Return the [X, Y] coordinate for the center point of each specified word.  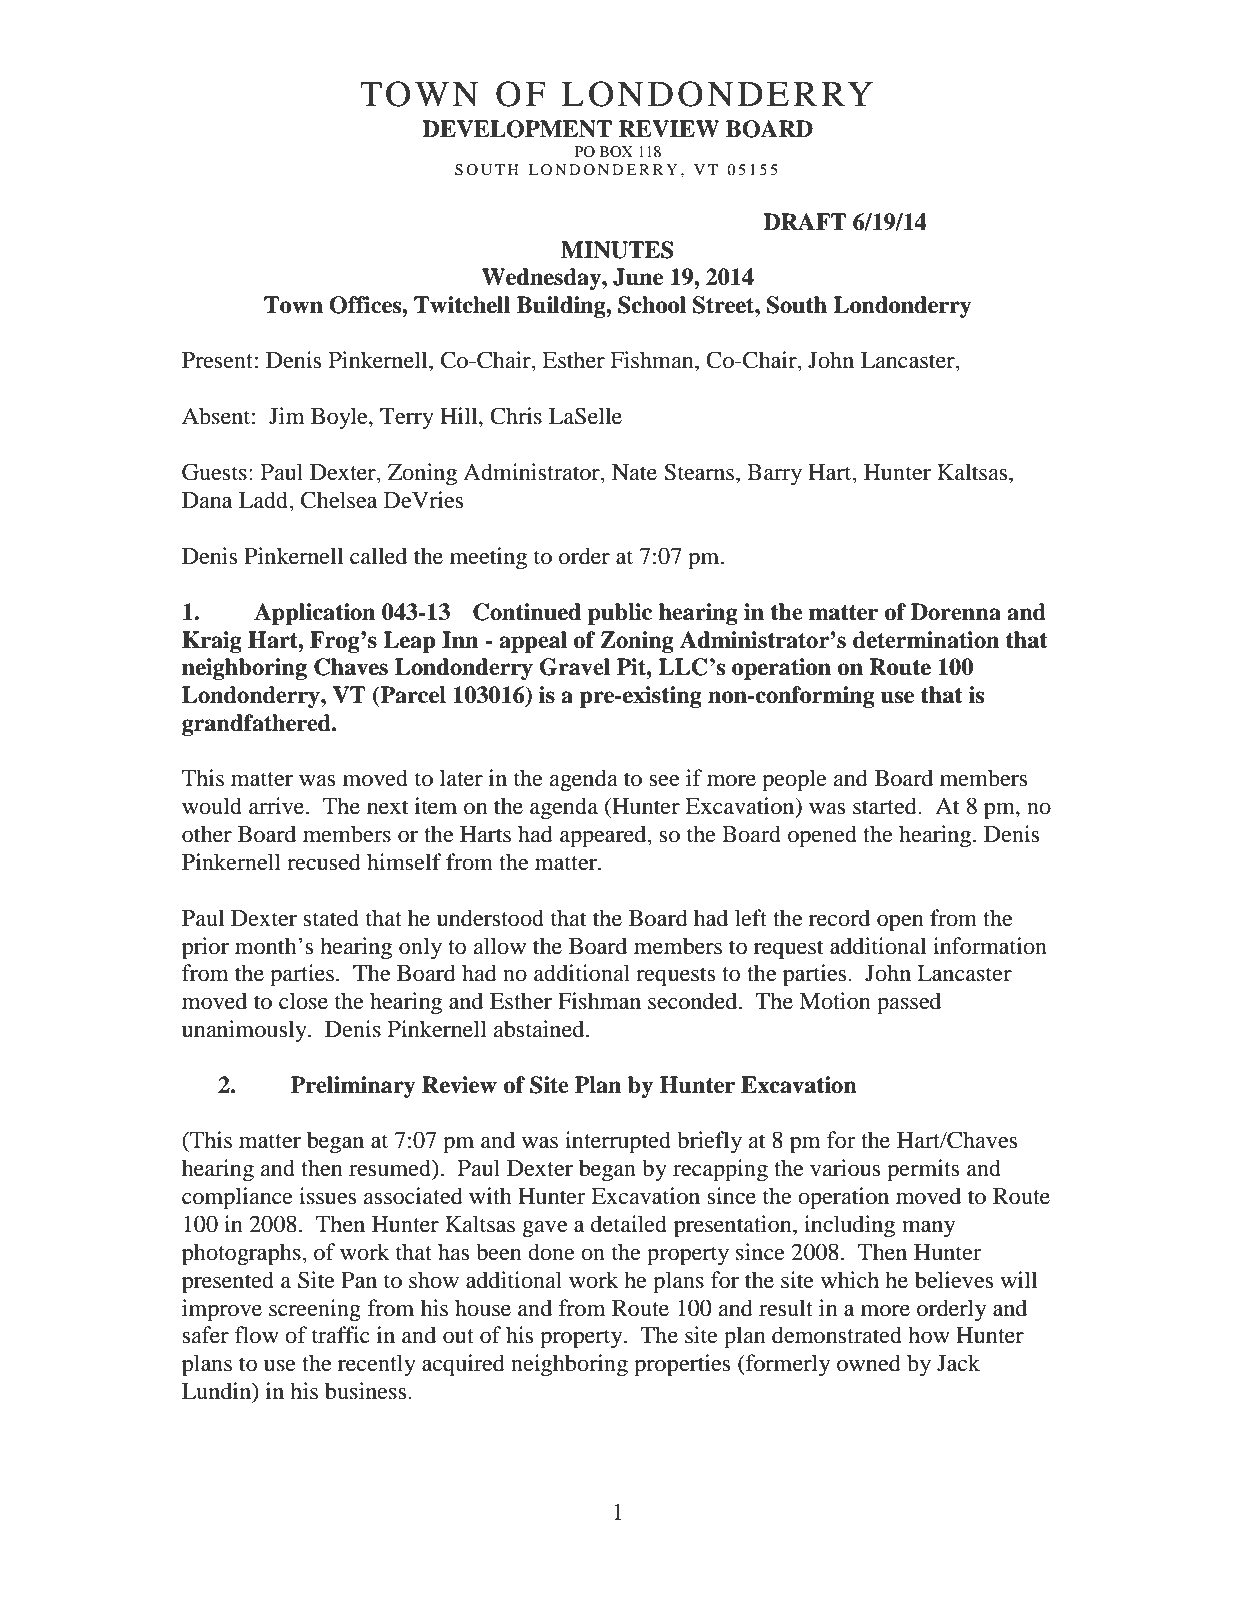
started [886, 806]
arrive [278, 806]
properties [682, 1365]
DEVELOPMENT [517, 129]
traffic [341, 1335]
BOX [616, 151]
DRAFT [804, 221]
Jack [958, 1363]
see [664, 781]
